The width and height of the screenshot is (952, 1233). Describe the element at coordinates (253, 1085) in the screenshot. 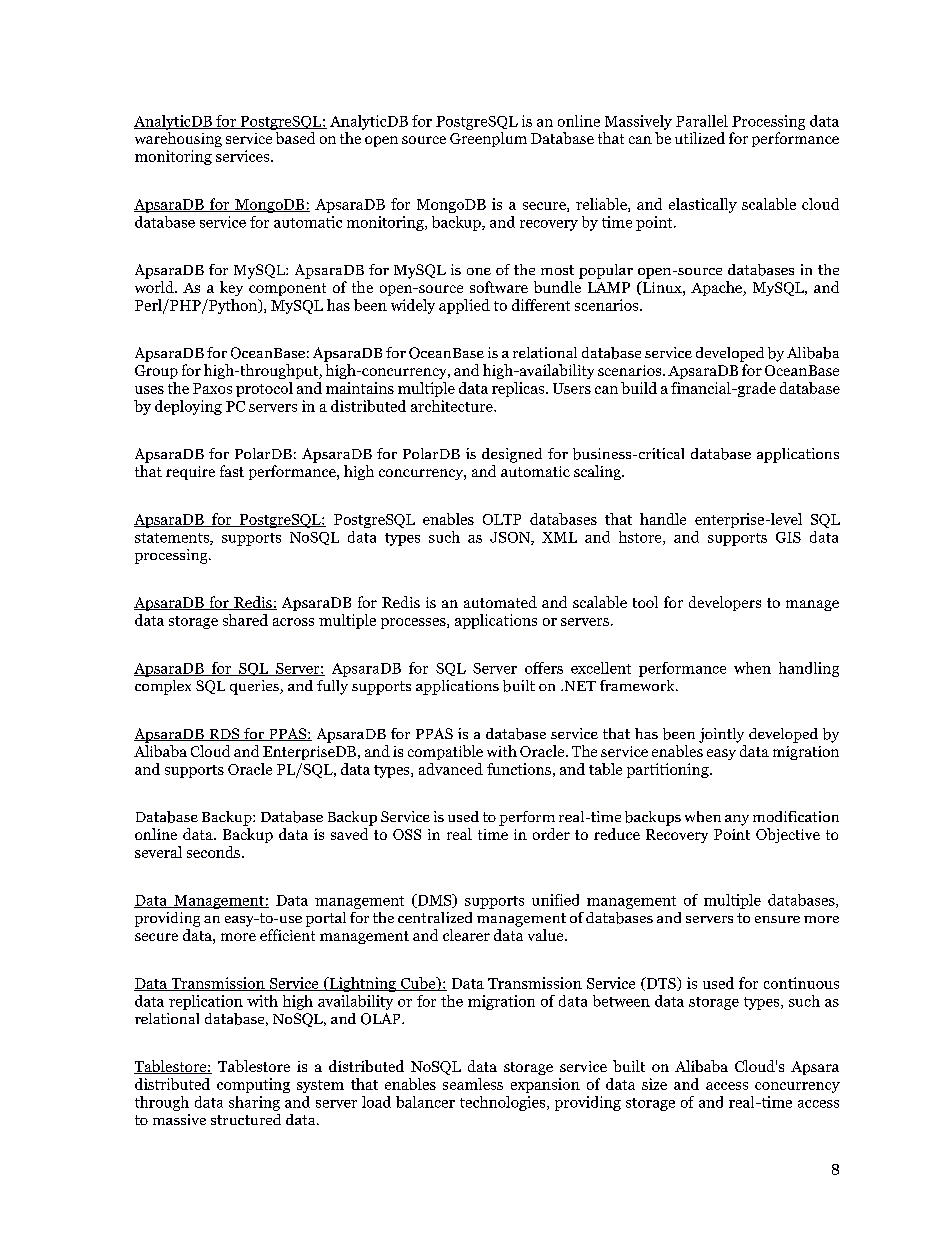

I see `computing` at that location.
